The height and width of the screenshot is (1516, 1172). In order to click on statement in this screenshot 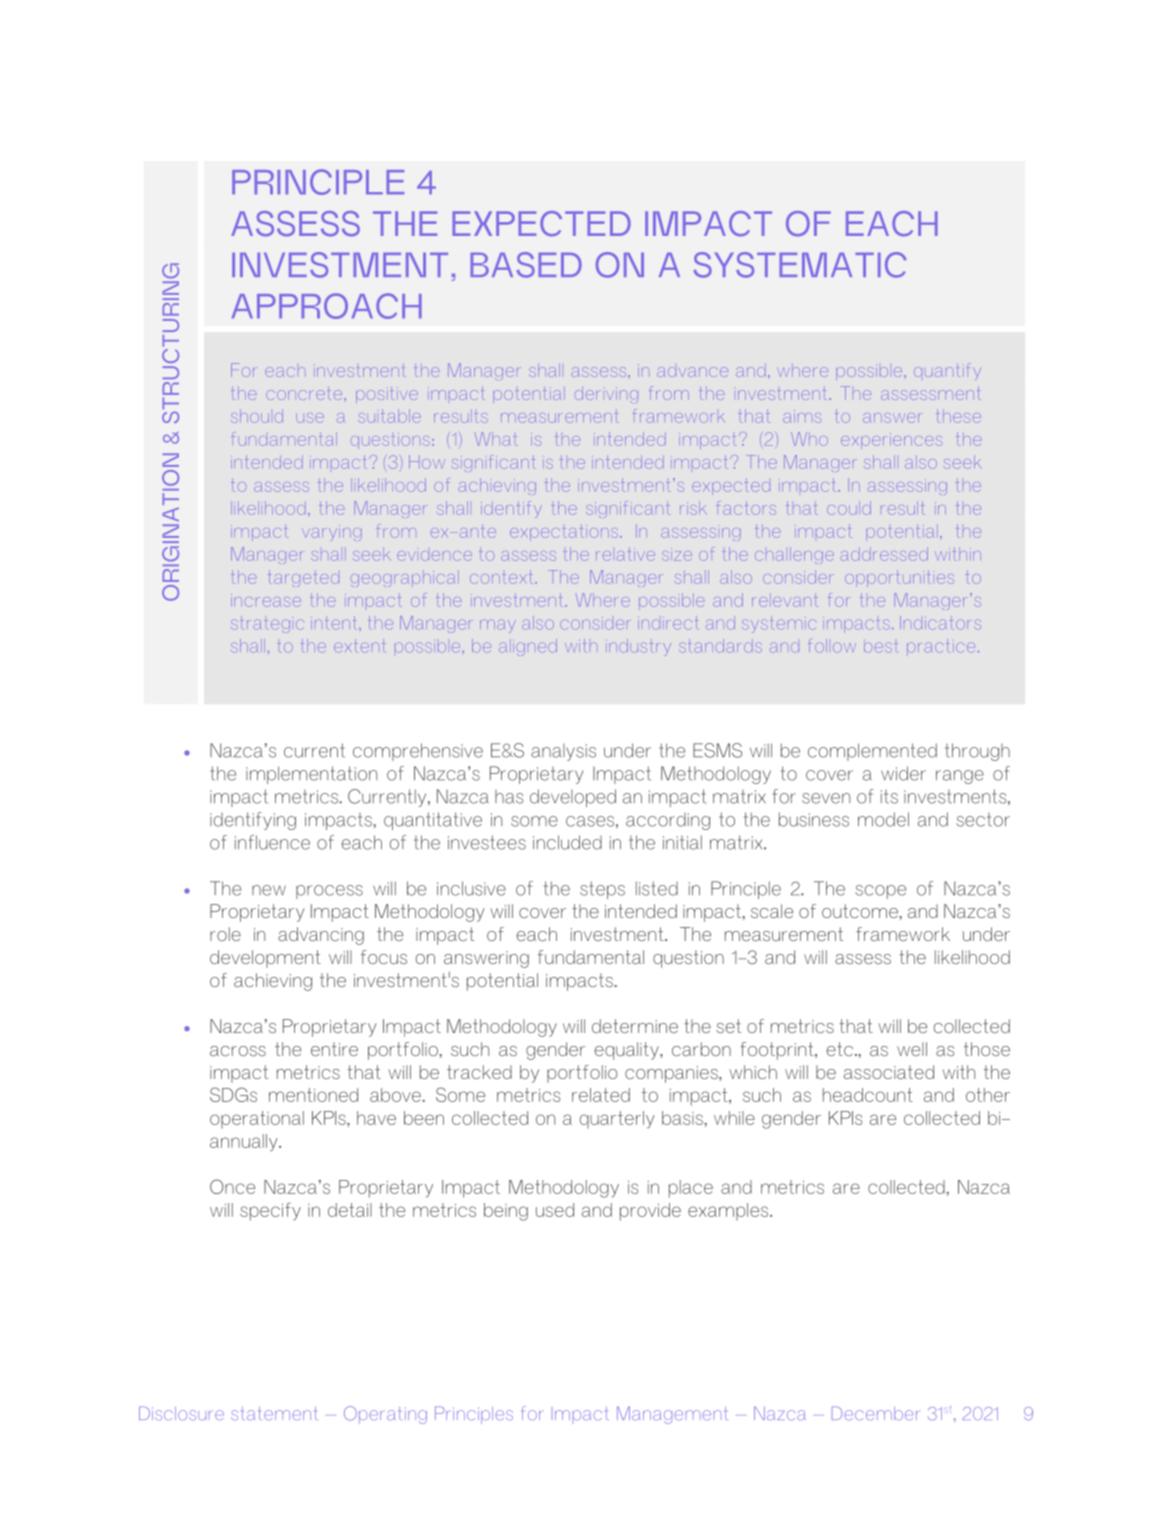, I will do `click(273, 1413)`.
